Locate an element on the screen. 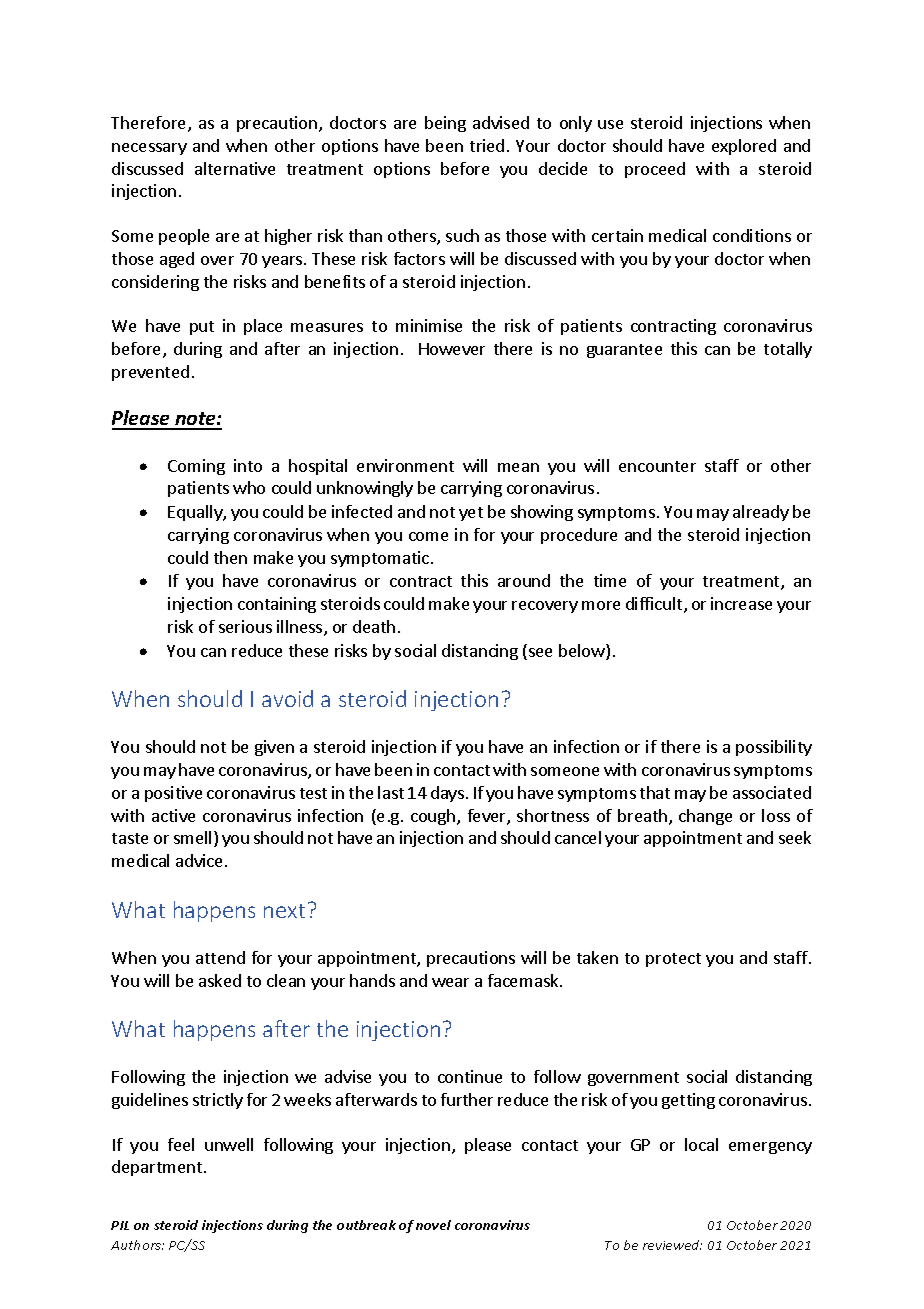 The height and width of the screenshot is (1309, 924). alternative is located at coordinates (235, 168).
